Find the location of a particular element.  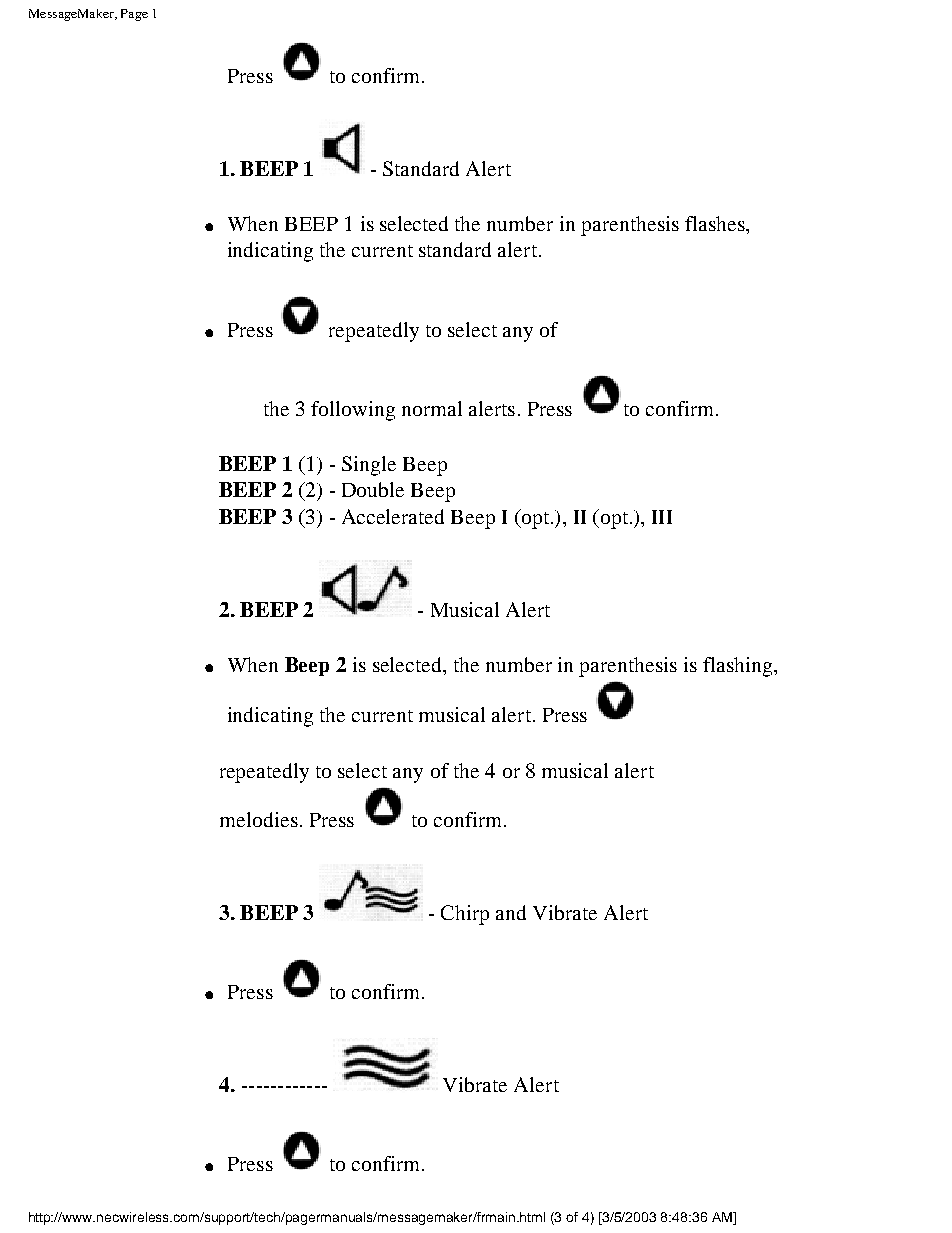

flashing is located at coordinates (739, 667).
